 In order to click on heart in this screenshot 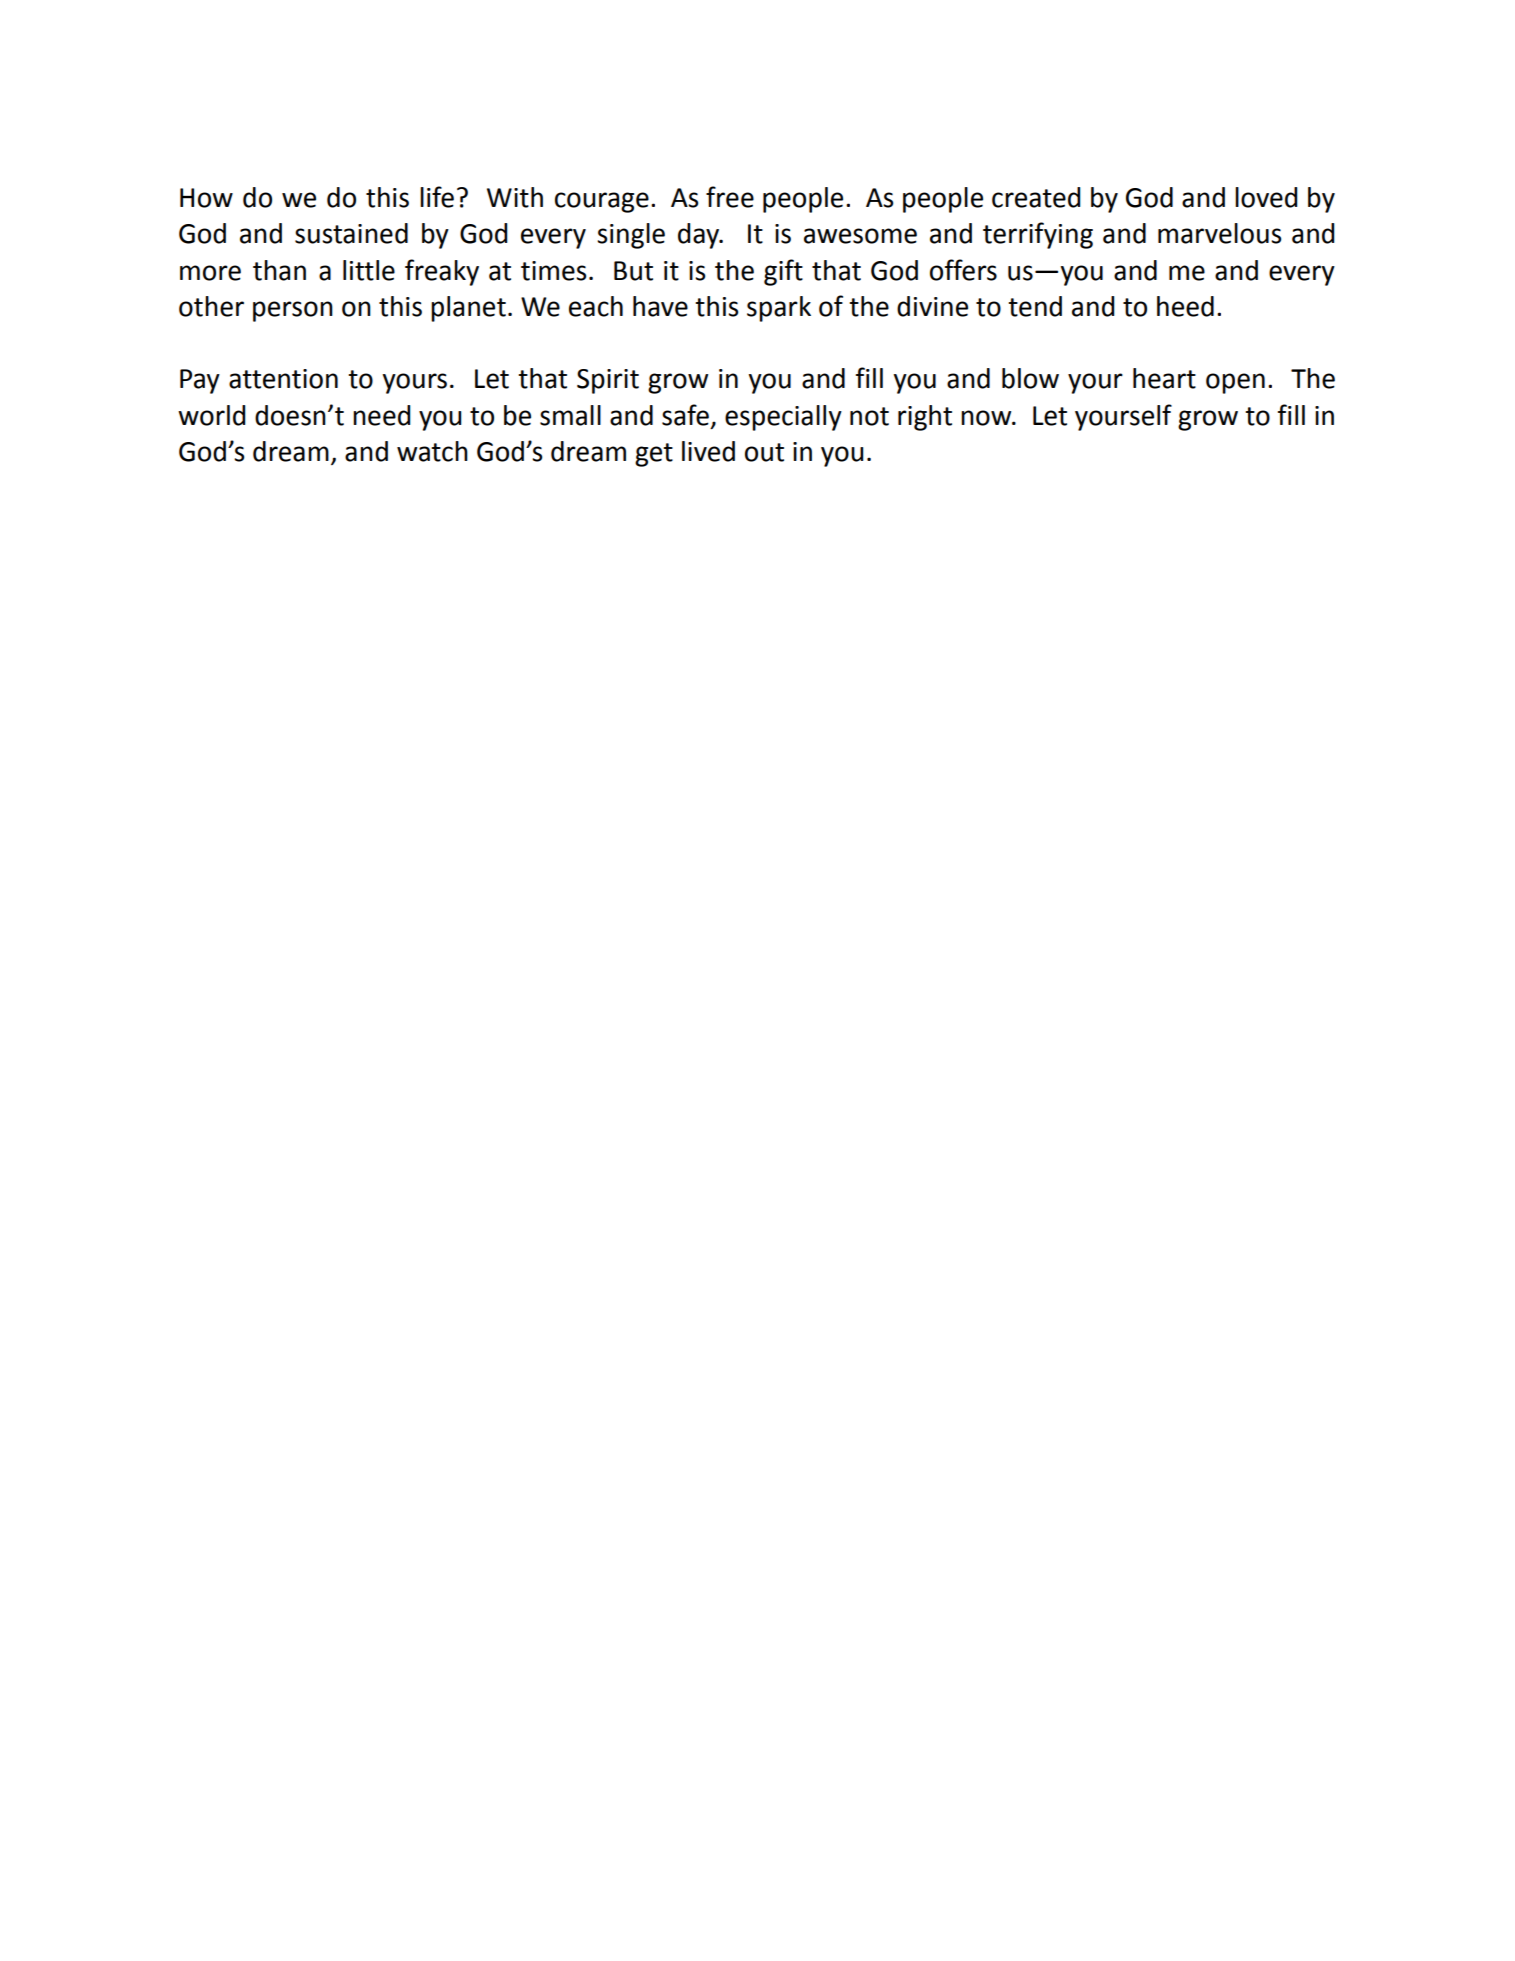, I will do `click(1164, 378)`.
